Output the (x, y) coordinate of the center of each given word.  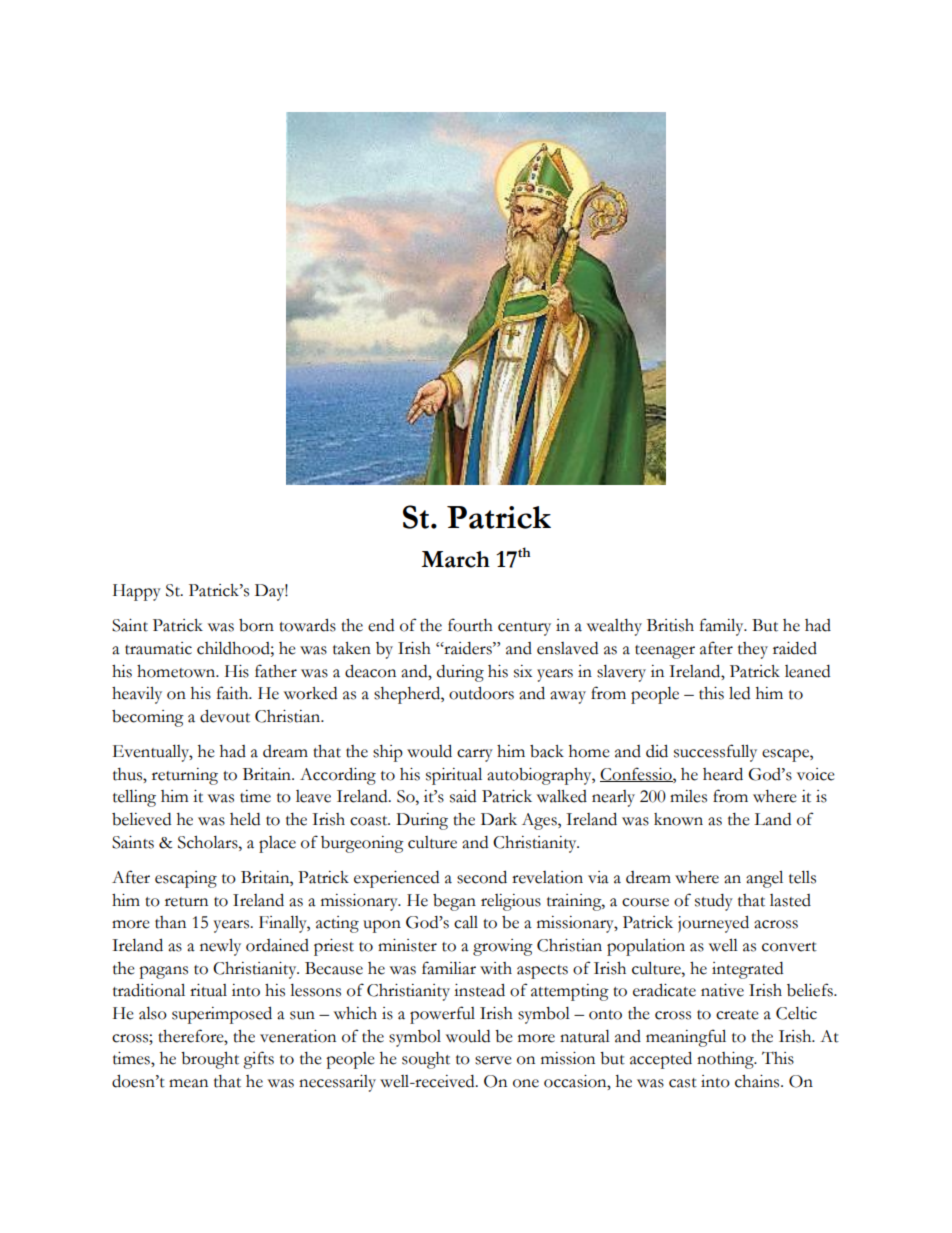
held (245, 819)
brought (210, 1060)
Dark (499, 819)
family (723, 627)
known (678, 819)
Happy (137, 592)
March (455, 559)
